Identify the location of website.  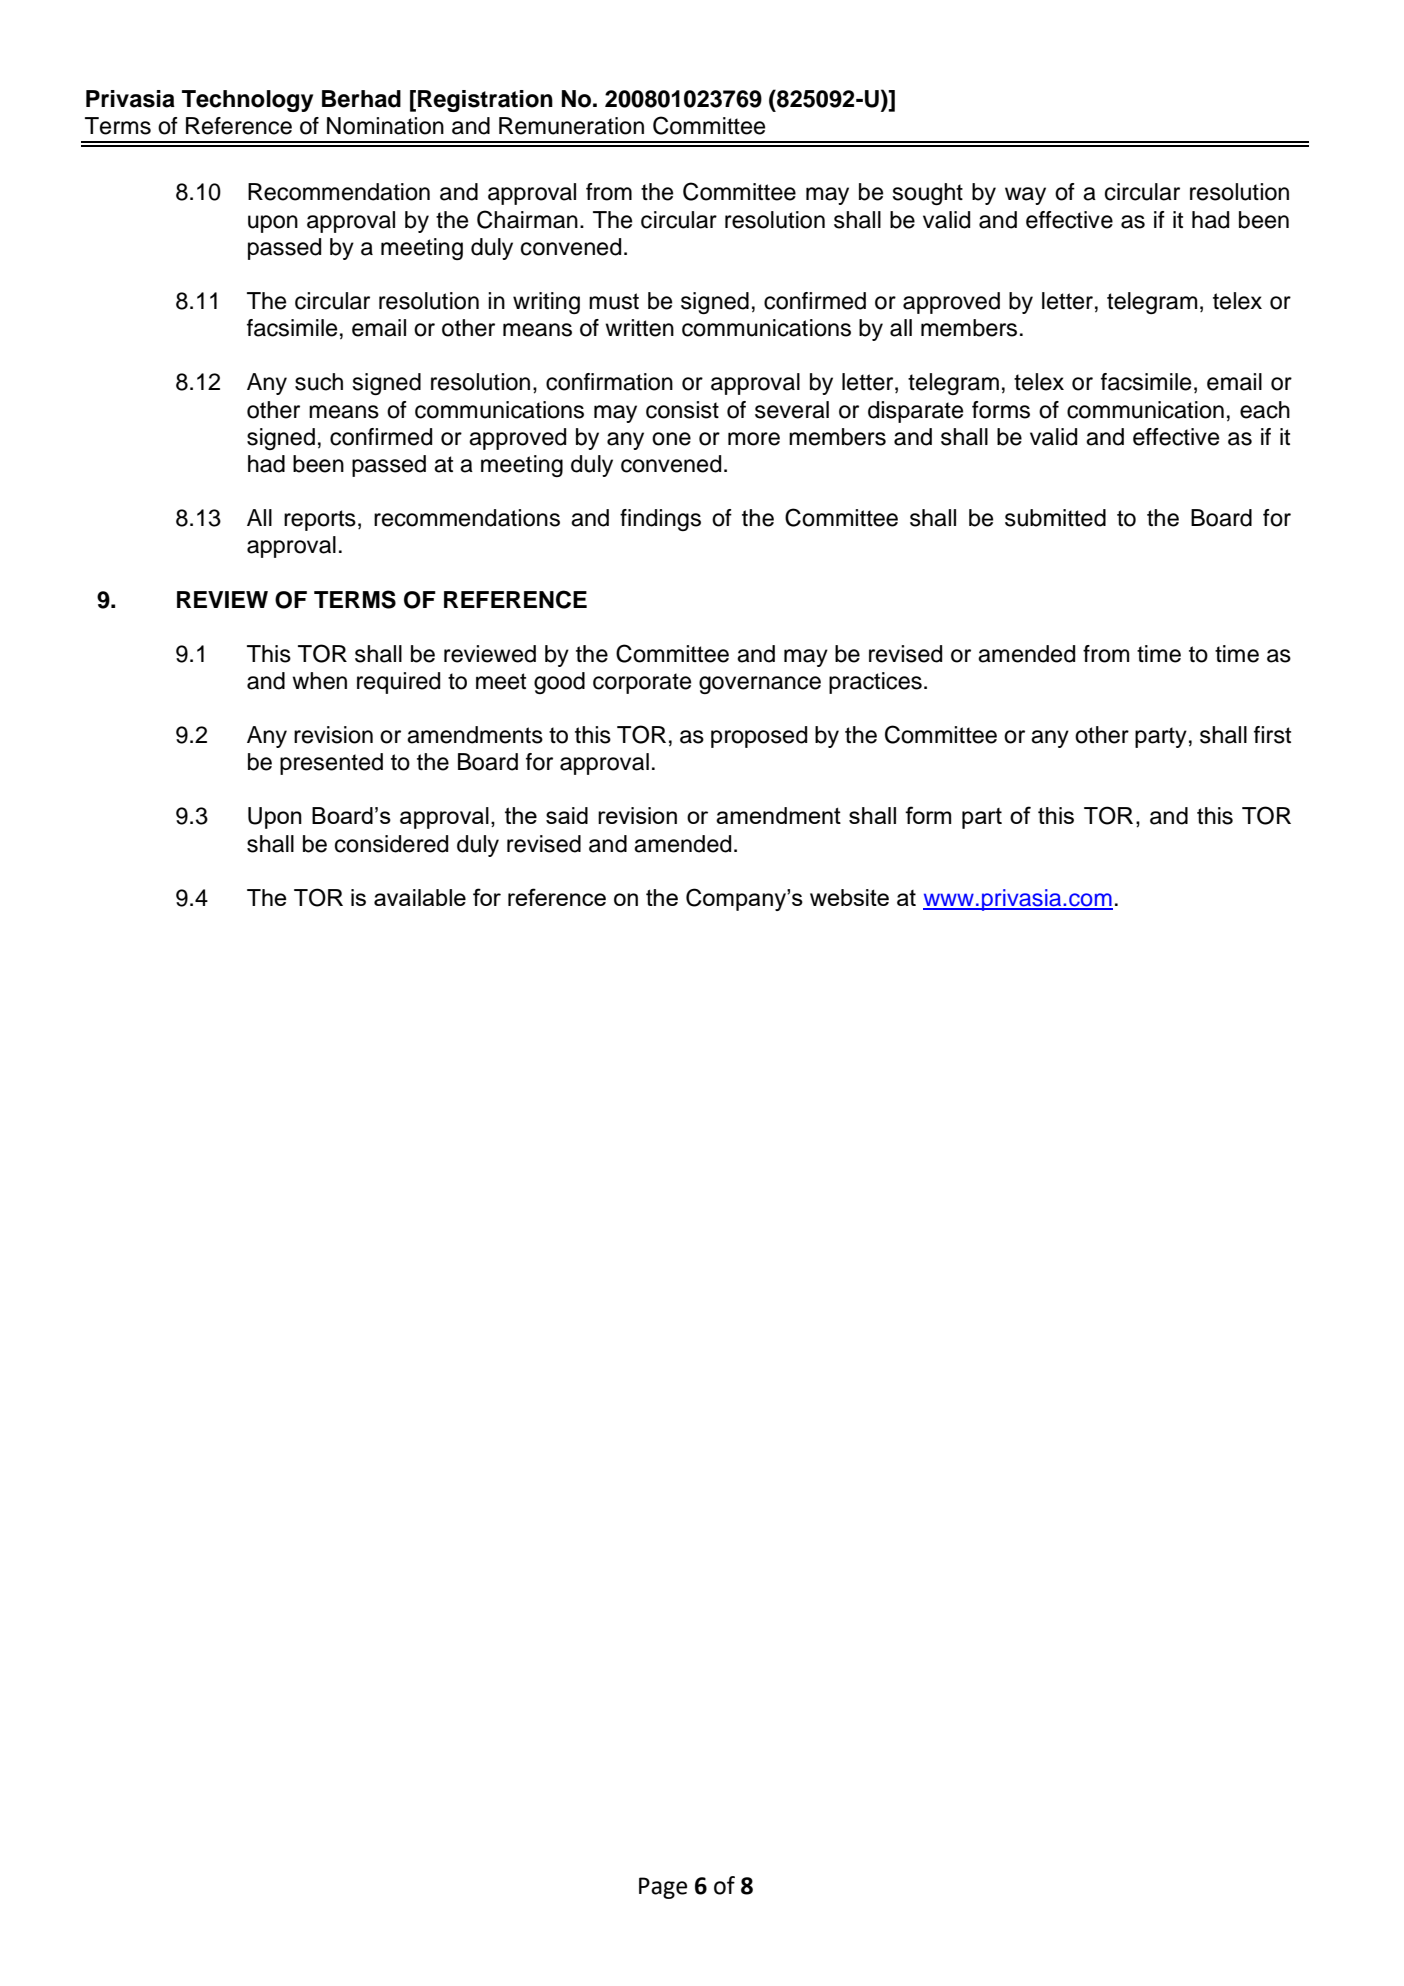
(849, 897).
